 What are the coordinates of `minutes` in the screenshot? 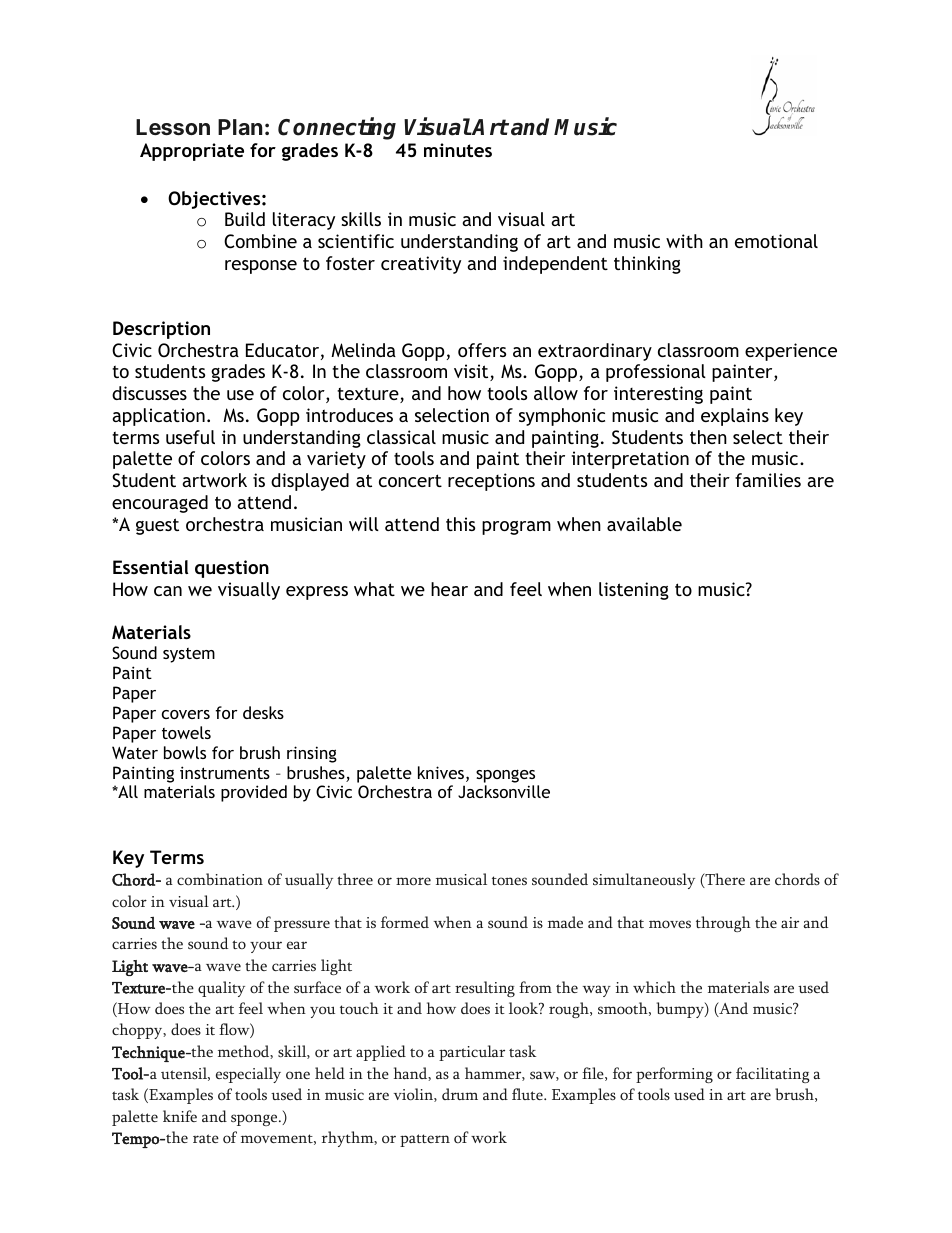 It's located at (458, 150).
